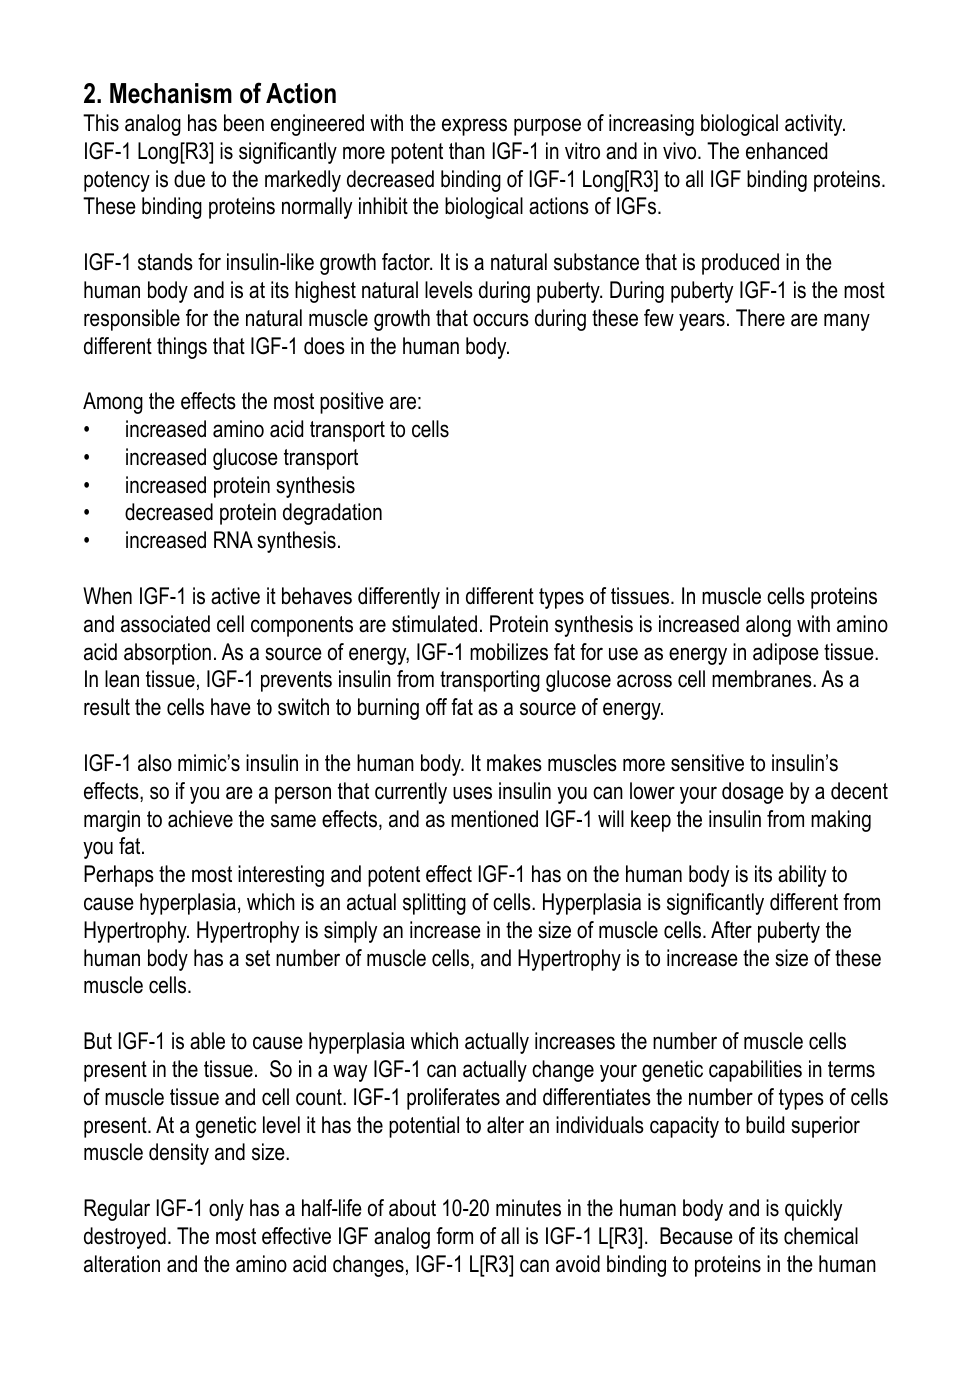 Image resolution: width=972 pixels, height=1380 pixels. Describe the element at coordinates (226, 1210) in the page. I see `only` at that location.
